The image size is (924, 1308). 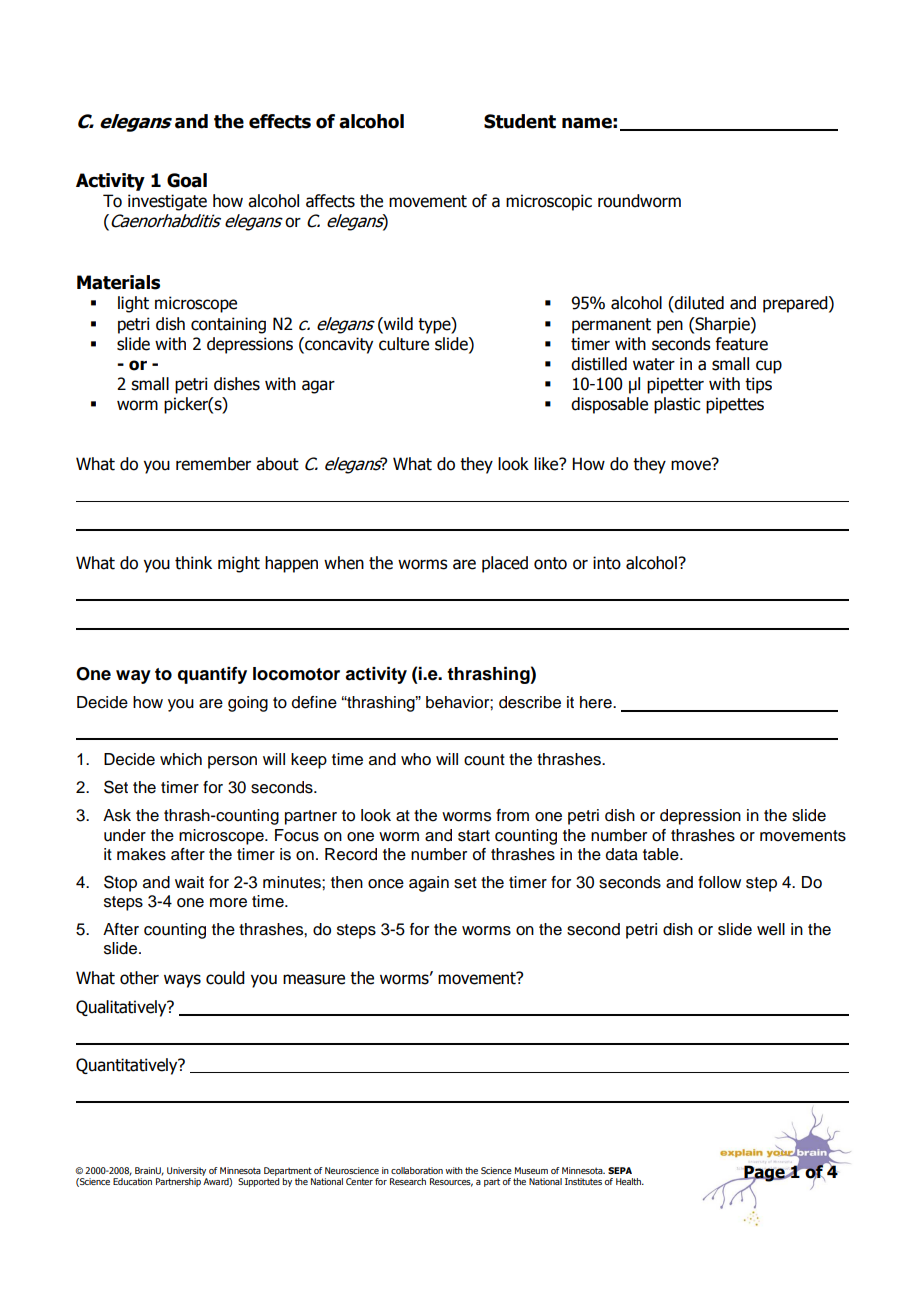 I want to click on Goal, so click(x=187, y=180).
